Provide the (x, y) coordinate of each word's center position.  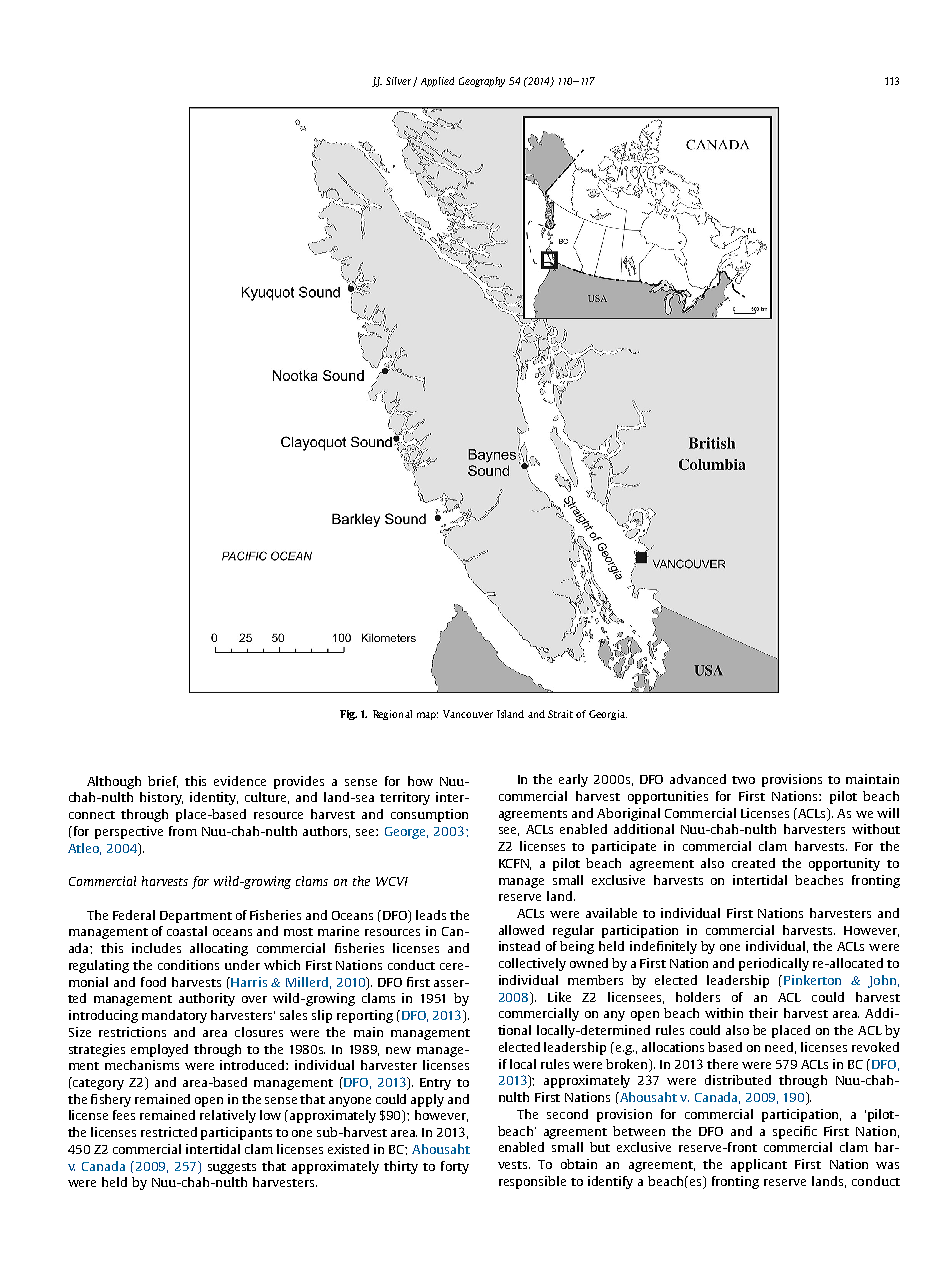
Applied (437, 82)
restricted (169, 1132)
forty (455, 1167)
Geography (482, 82)
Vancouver (468, 714)
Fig (348, 715)
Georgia (608, 715)
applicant (759, 1165)
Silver (400, 82)
